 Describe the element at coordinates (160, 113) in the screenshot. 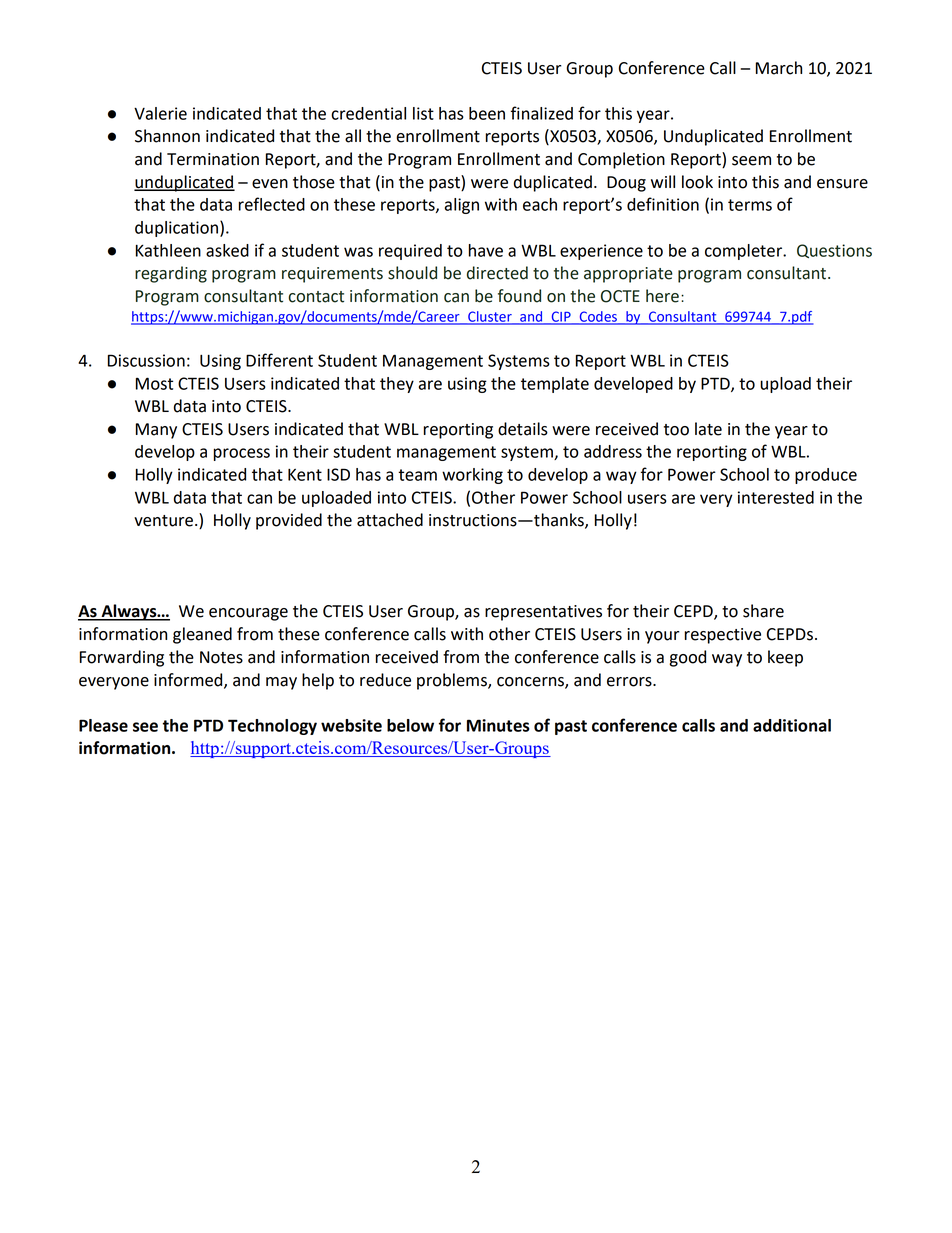

I see `Valerie` at that location.
